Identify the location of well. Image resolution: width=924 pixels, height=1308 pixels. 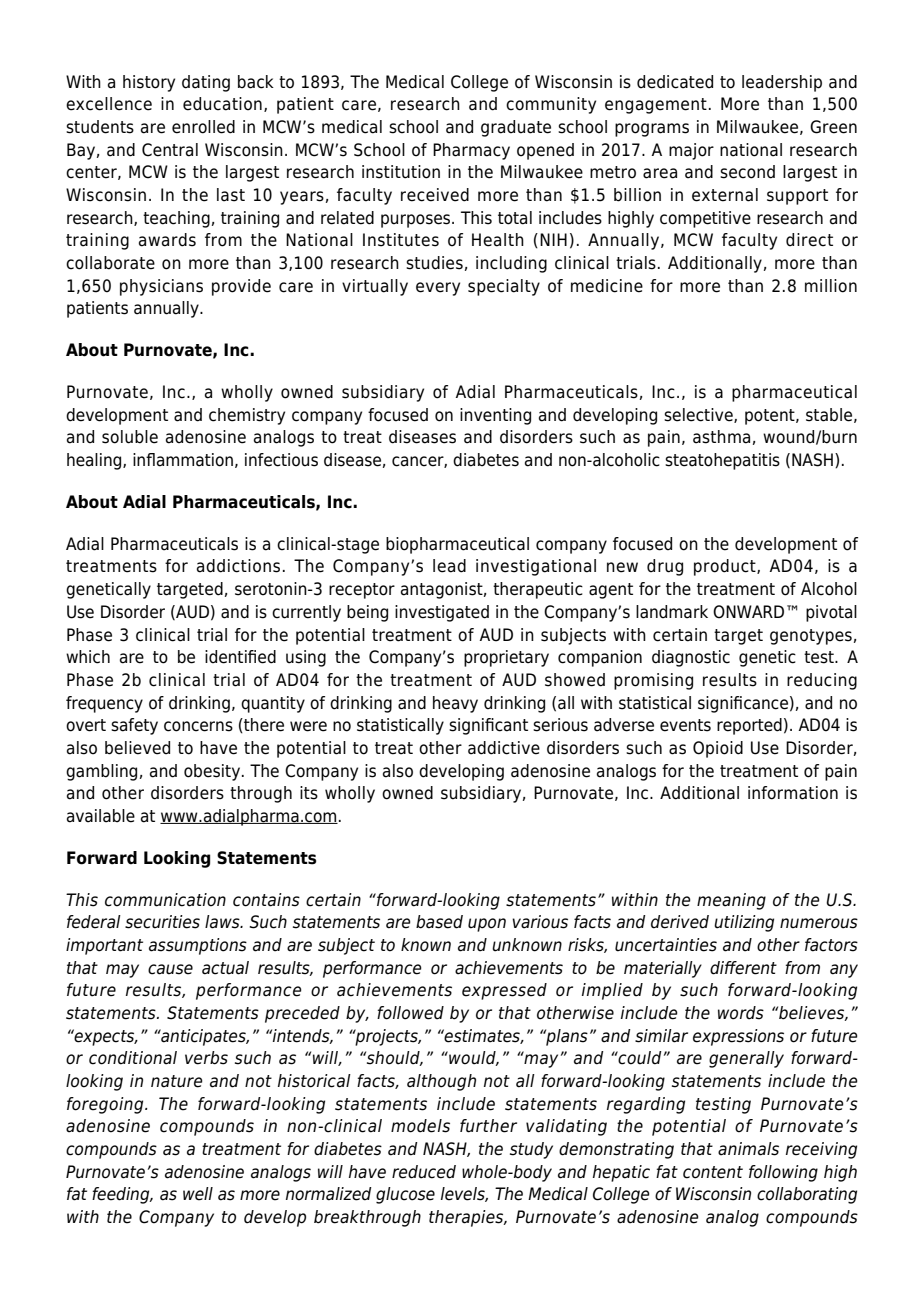
(198, 1194).
